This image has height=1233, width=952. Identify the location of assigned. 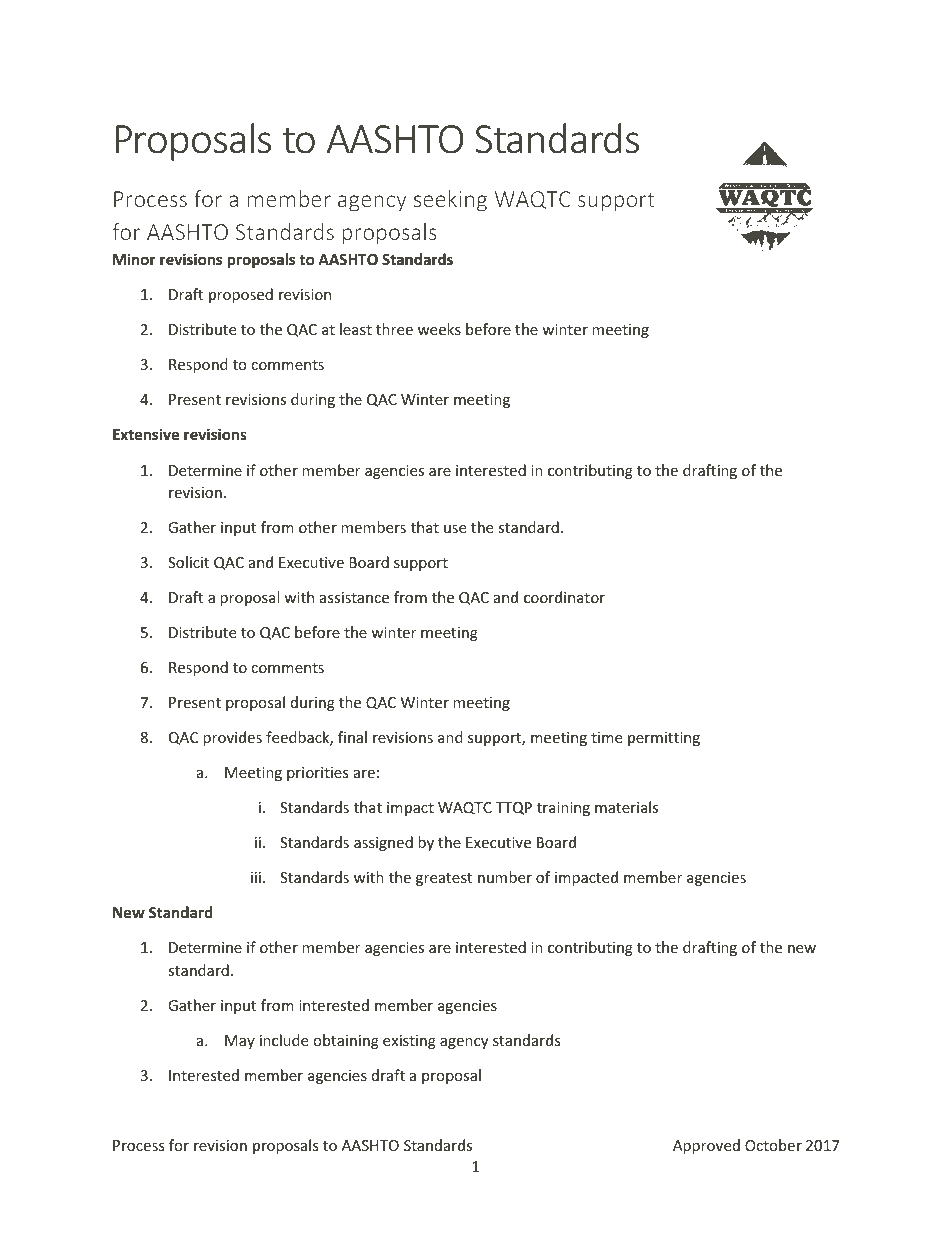
(383, 843).
